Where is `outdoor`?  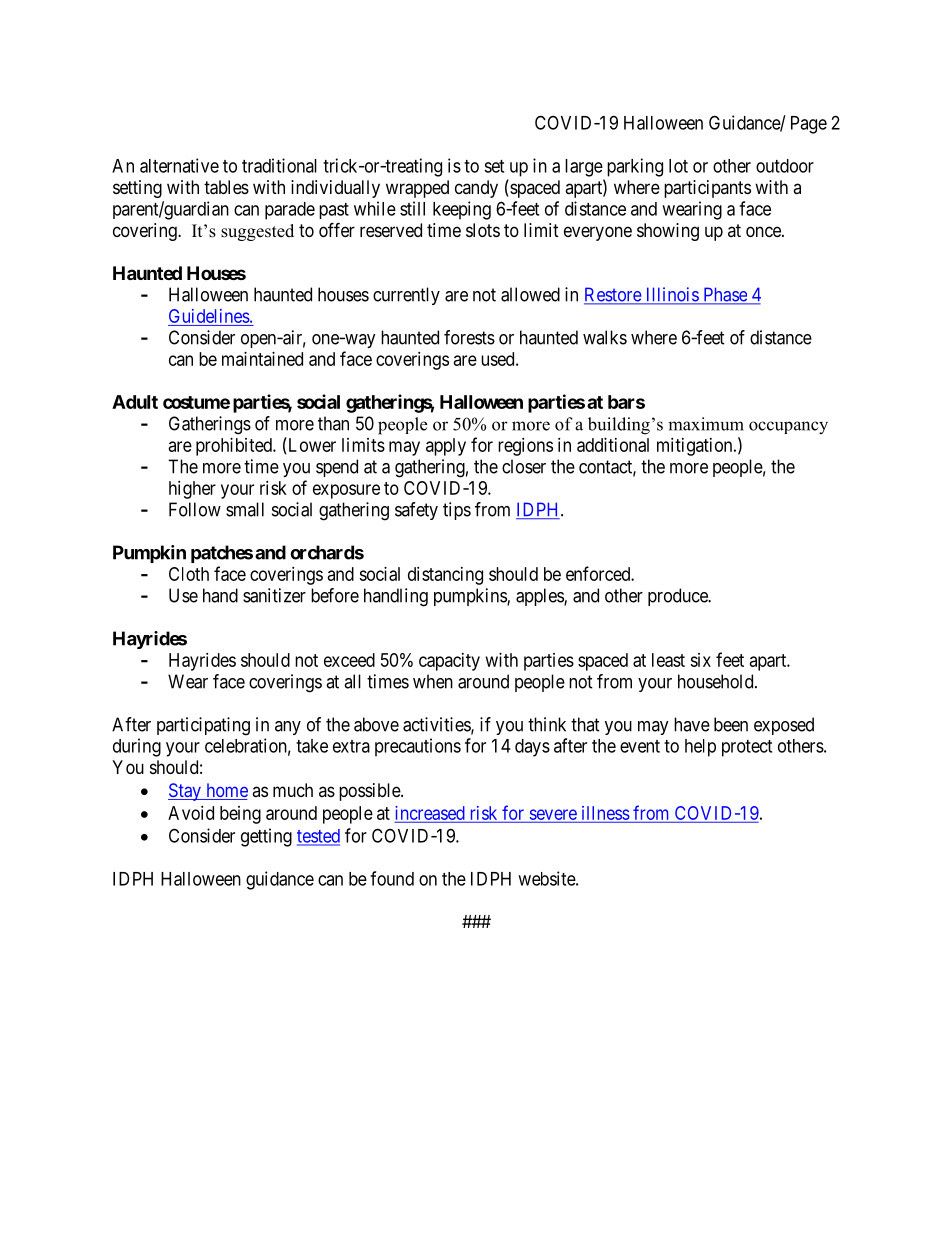 outdoor is located at coordinates (785, 166).
